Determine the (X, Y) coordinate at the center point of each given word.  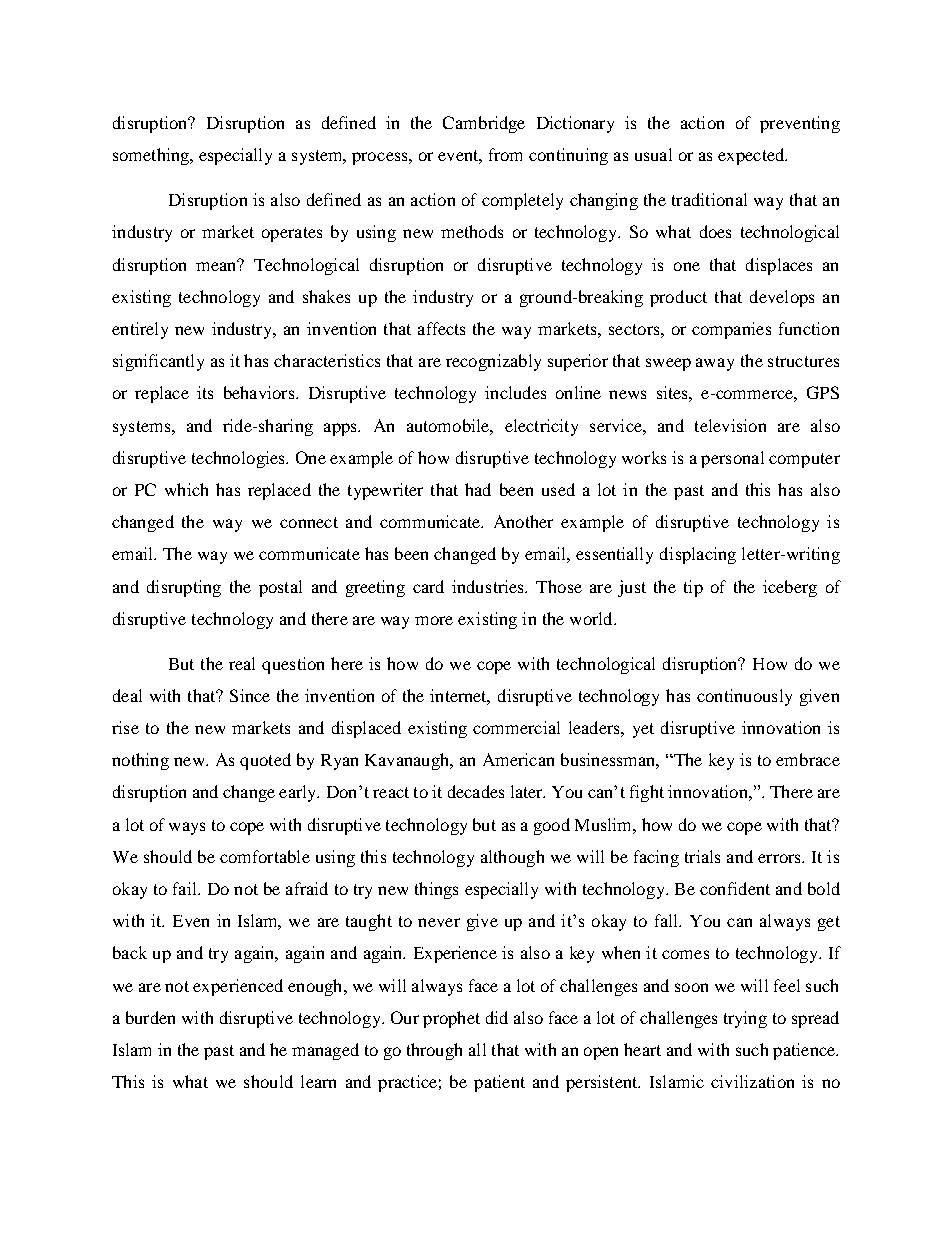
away (715, 364)
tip (693, 588)
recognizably (493, 362)
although (512, 858)
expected (752, 156)
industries (489, 586)
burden (150, 1017)
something (152, 156)
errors (780, 858)
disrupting (184, 588)
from (505, 154)
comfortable (265, 856)
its (205, 392)
